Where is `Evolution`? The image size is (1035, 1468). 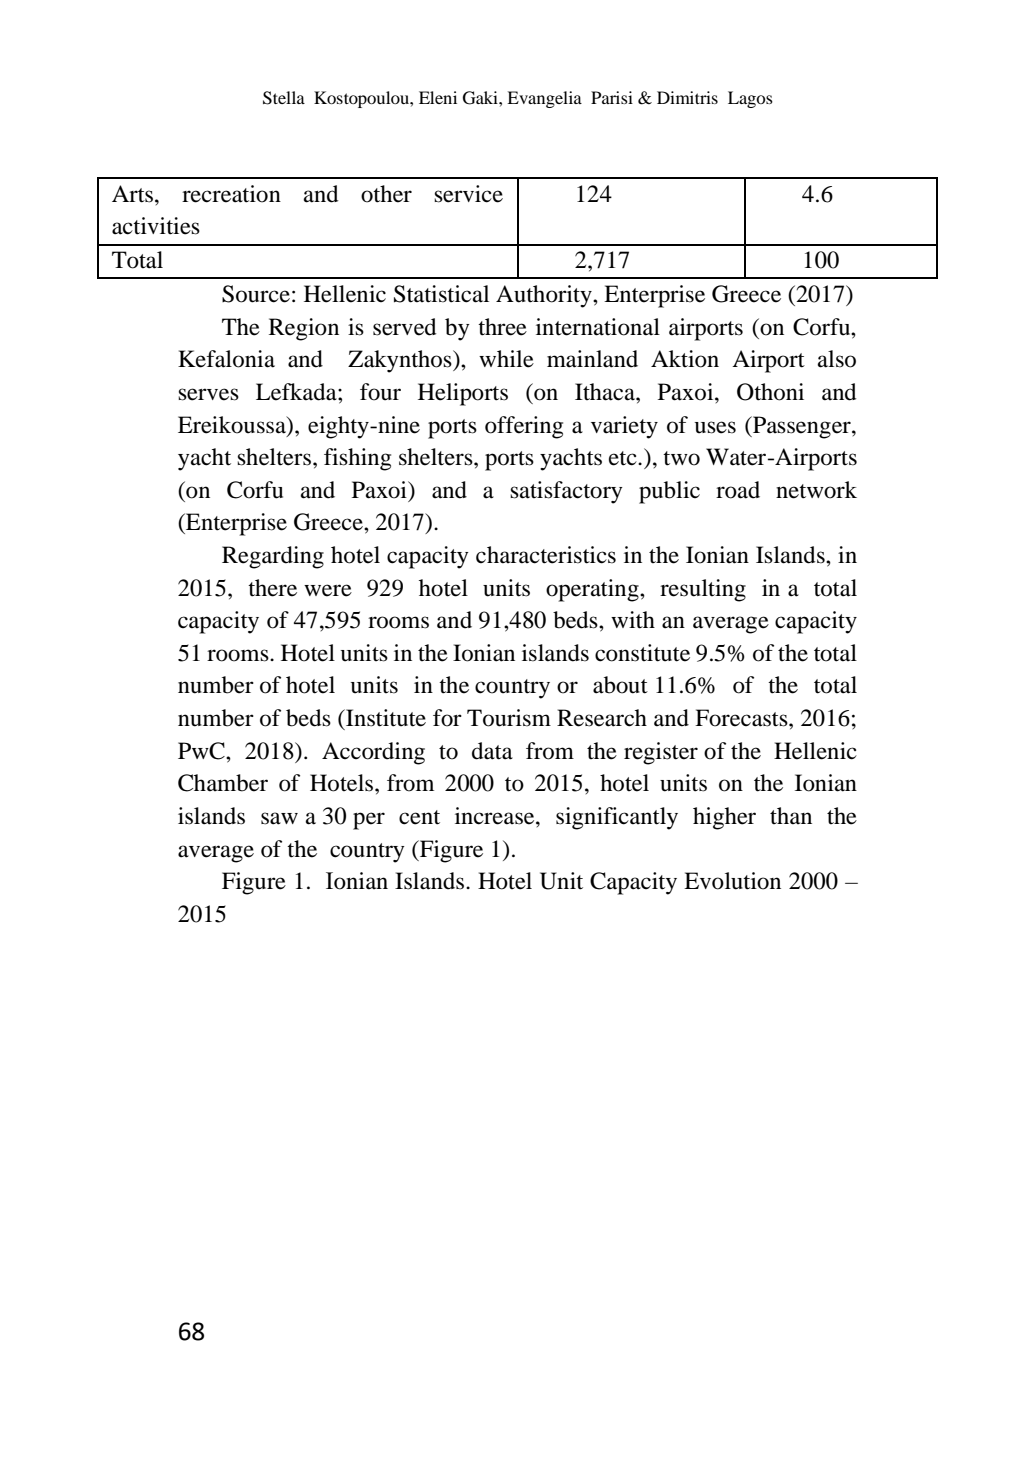
Evolution is located at coordinates (732, 881).
